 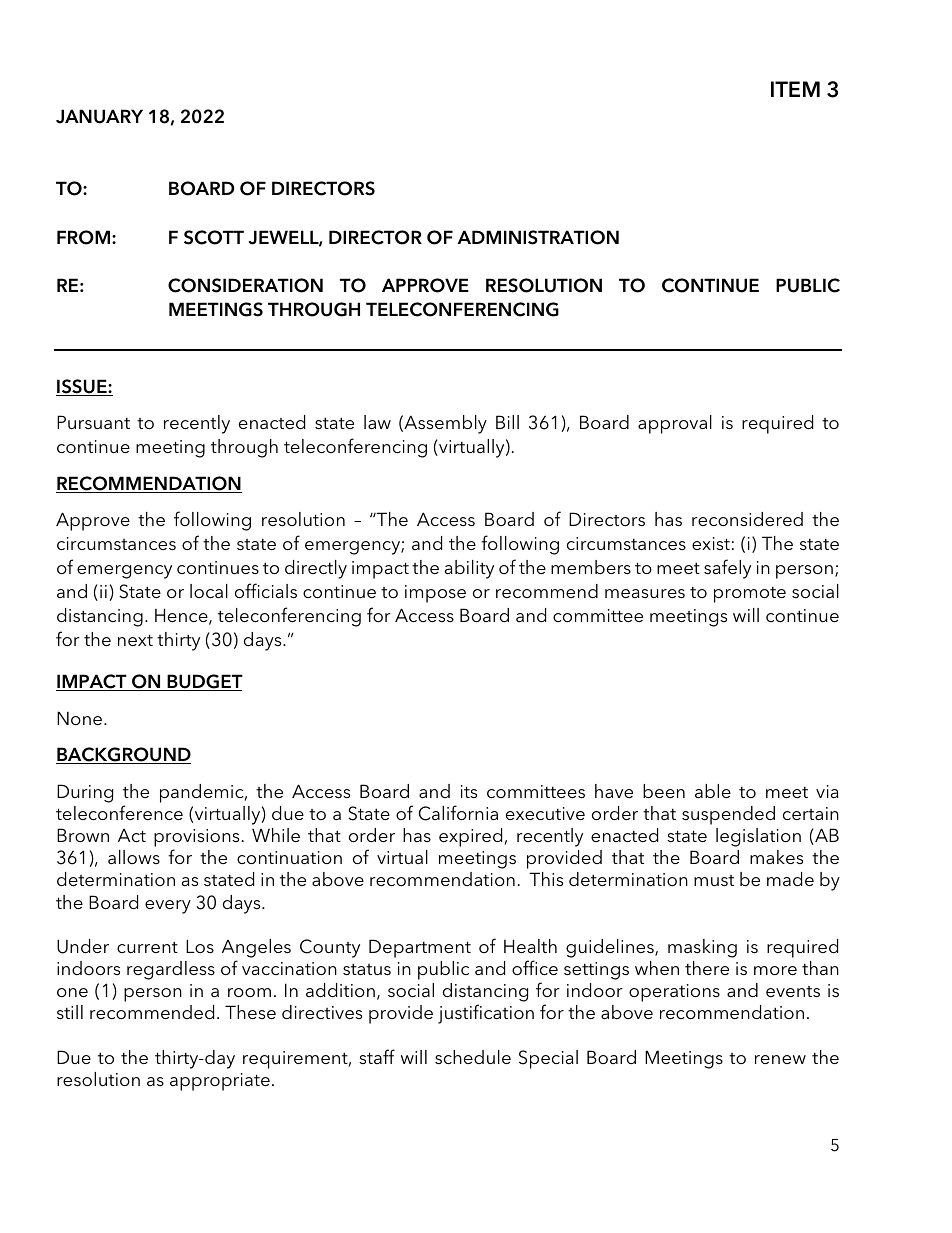 I want to click on Bill, so click(x=507, y=422).
